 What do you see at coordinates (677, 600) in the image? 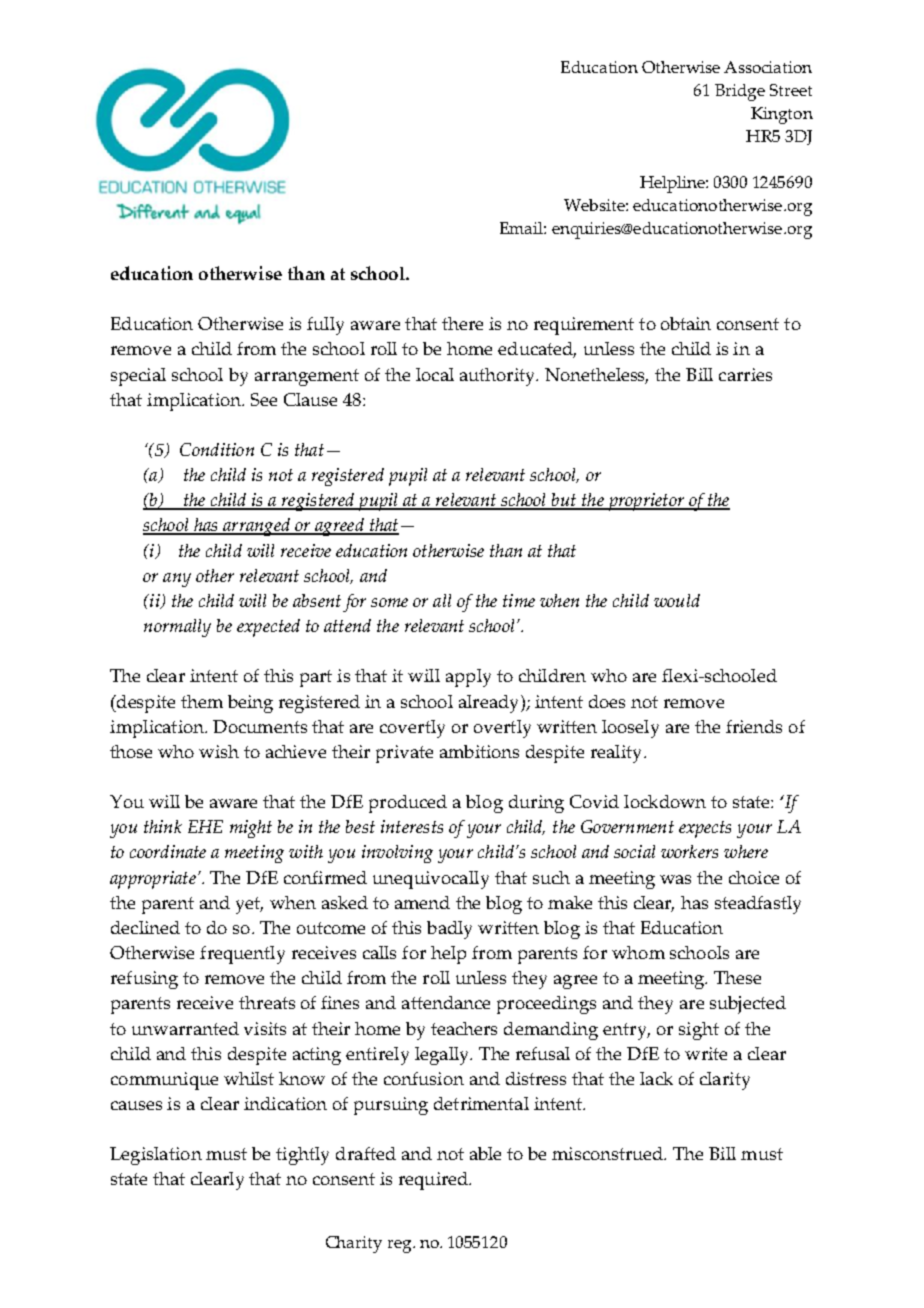
I see `would` at bounding box center [677, 600].
